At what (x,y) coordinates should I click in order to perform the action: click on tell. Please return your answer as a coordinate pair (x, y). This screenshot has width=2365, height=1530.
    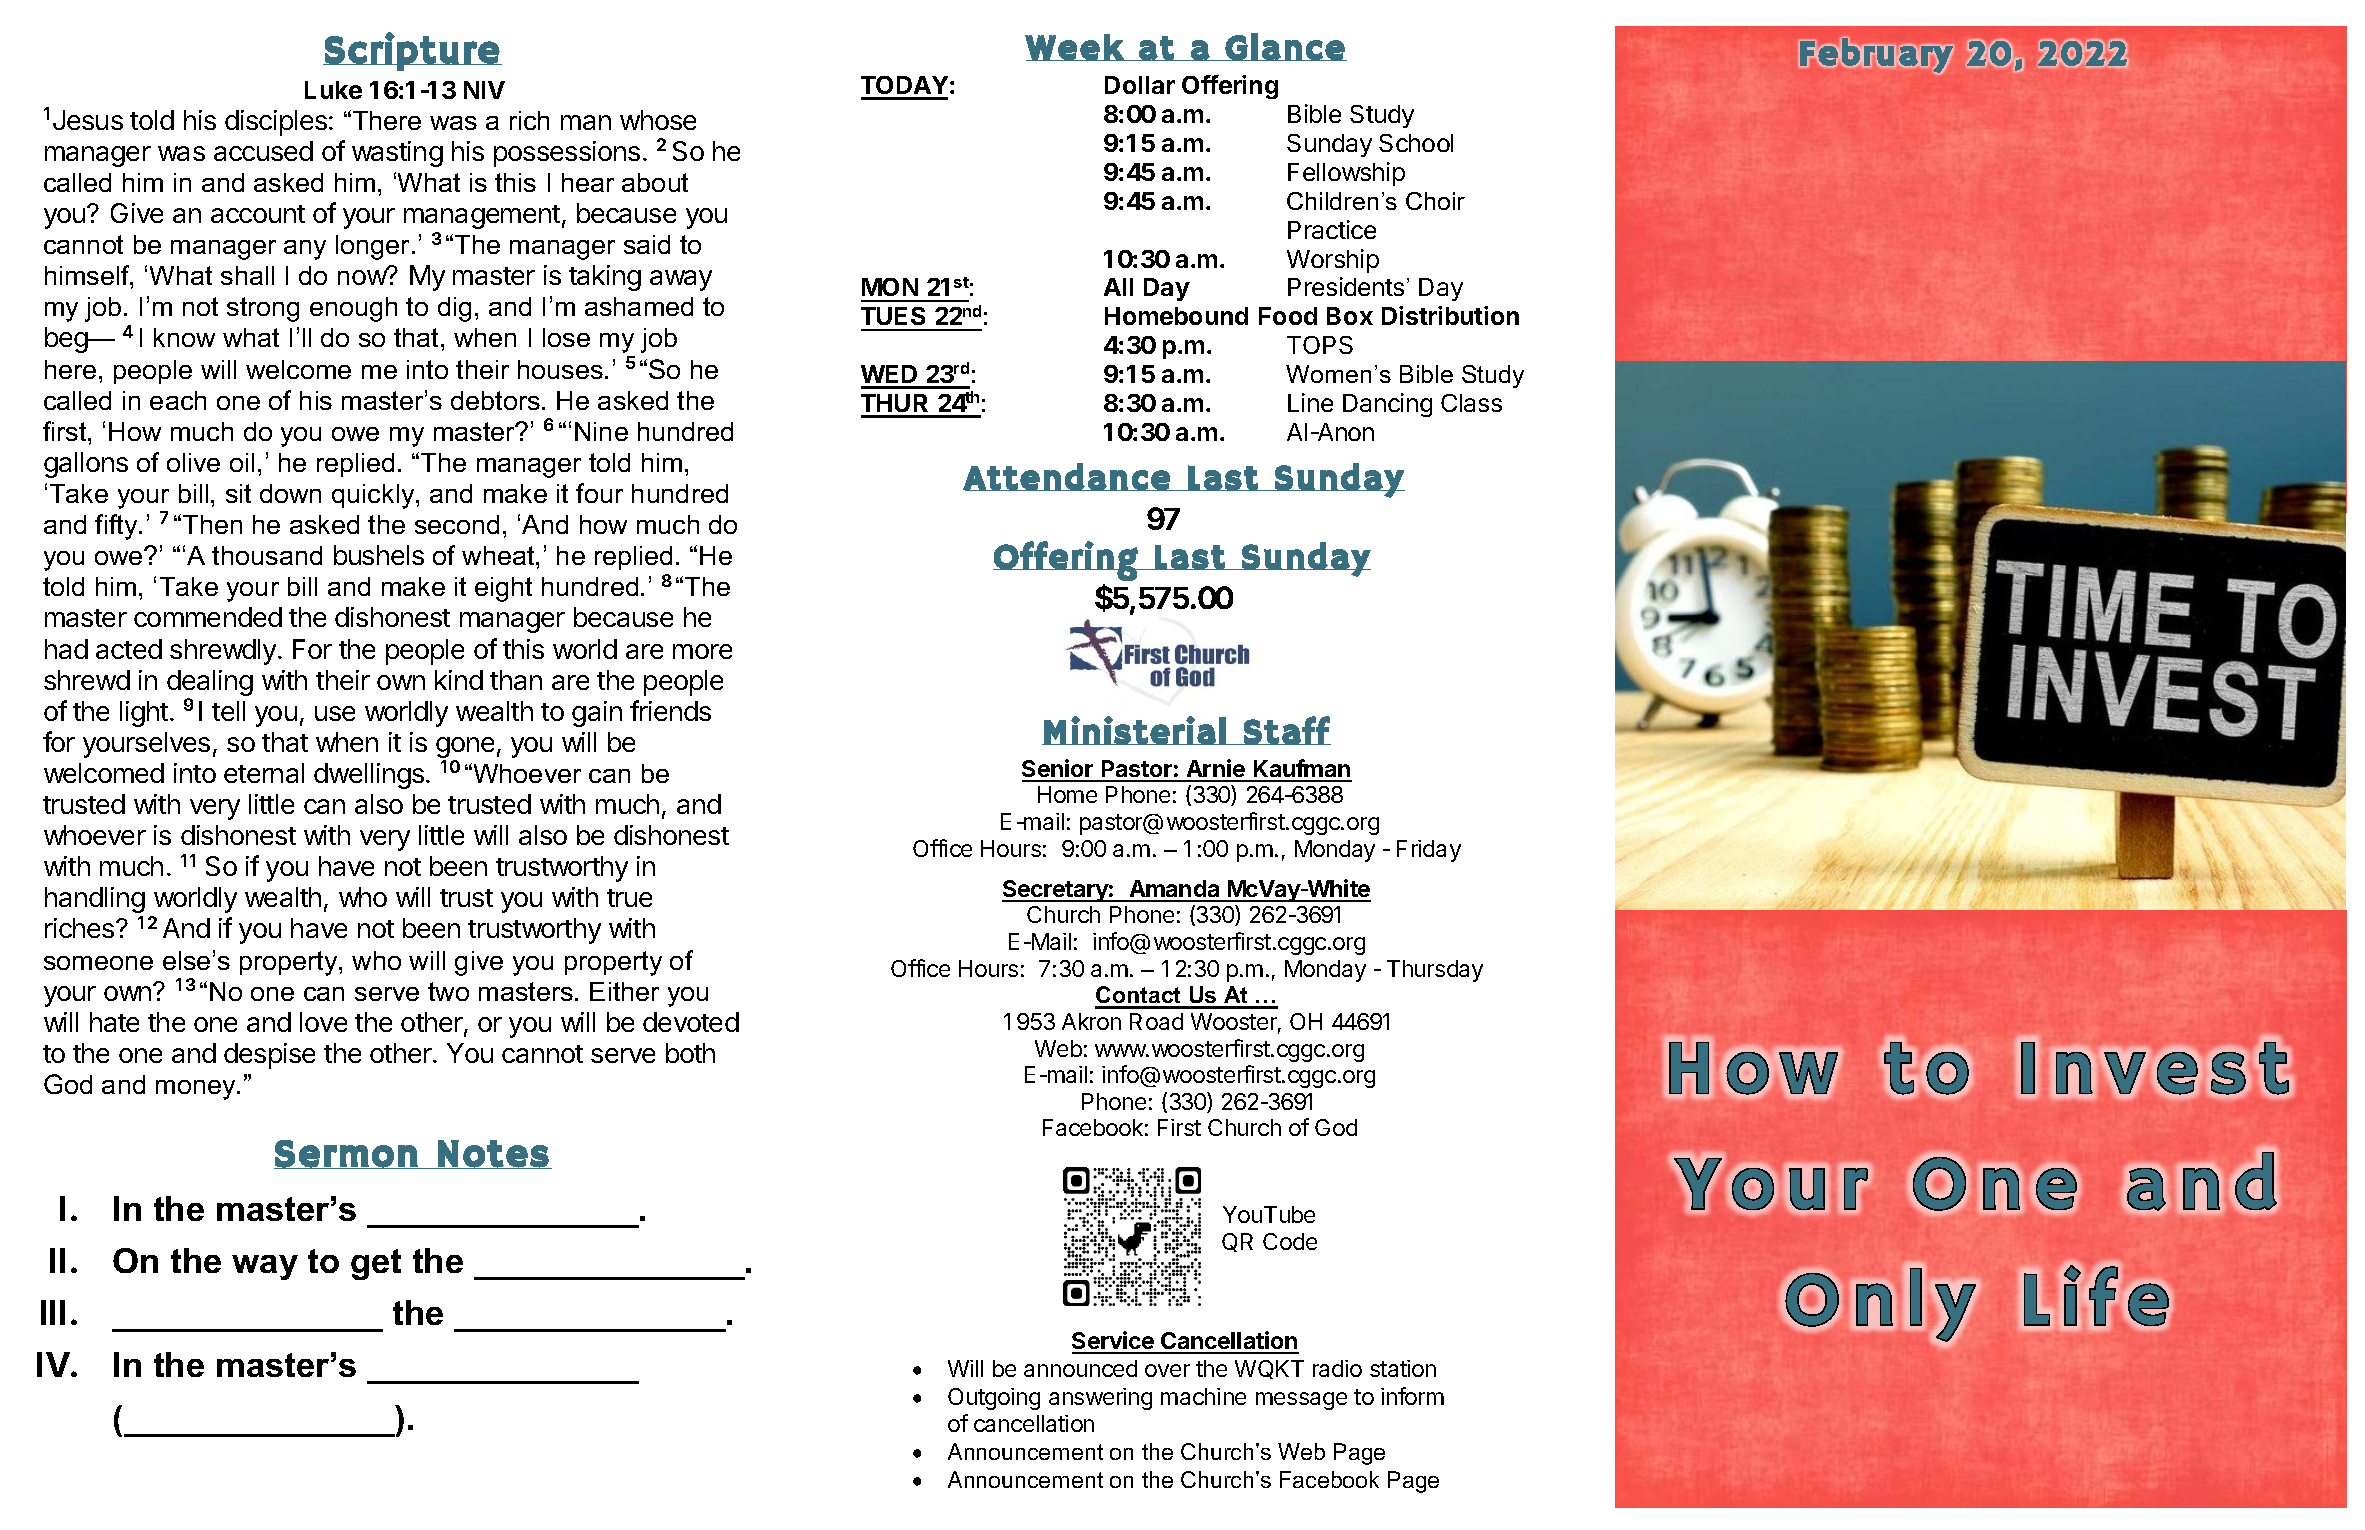
    Looking at the image, I should click on (228, 711).
